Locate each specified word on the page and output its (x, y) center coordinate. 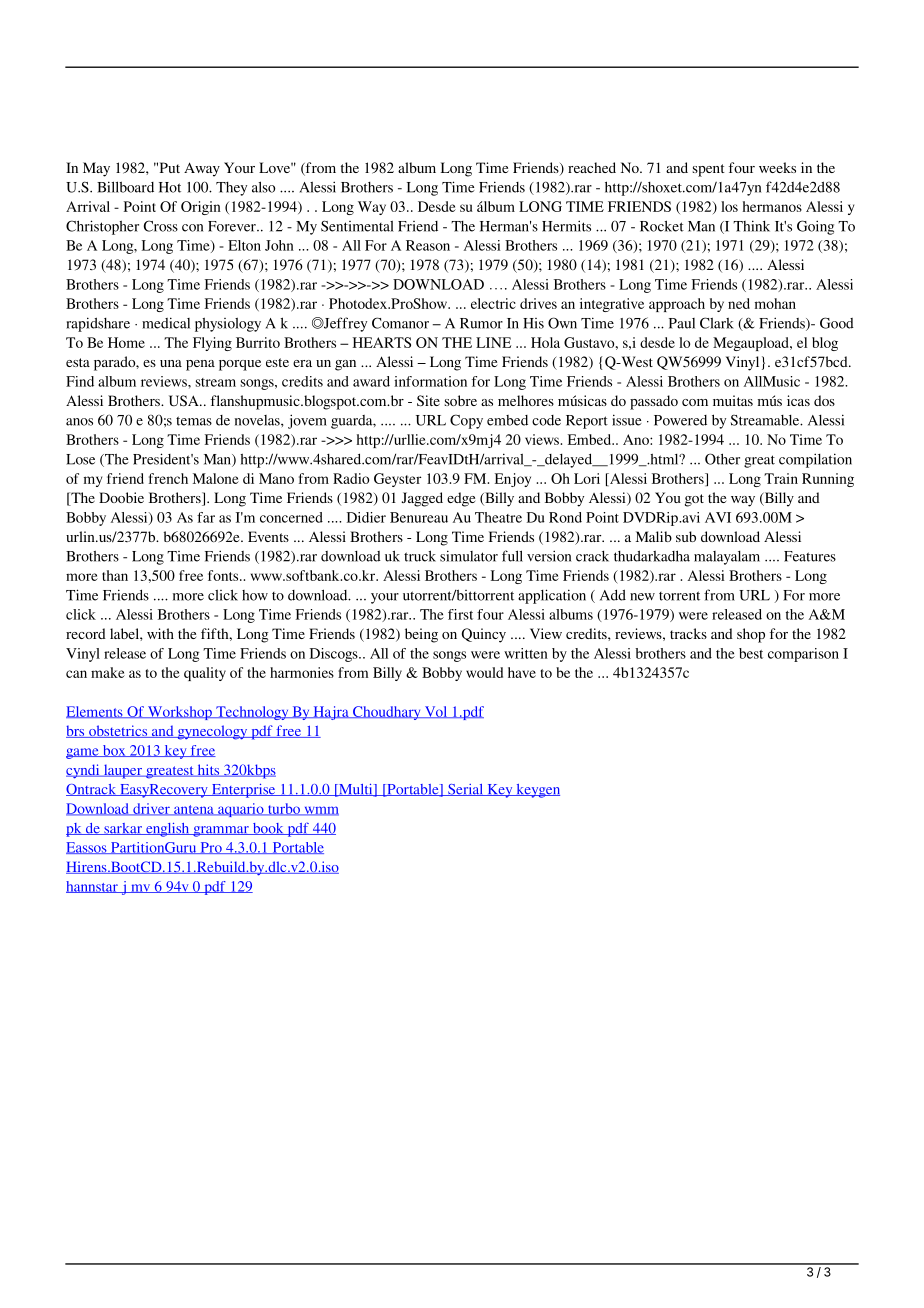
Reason (428, 245)
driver (151, 809)
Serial (466, 790)
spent (709, 170)
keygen (537, 791)
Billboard (125, 187)
